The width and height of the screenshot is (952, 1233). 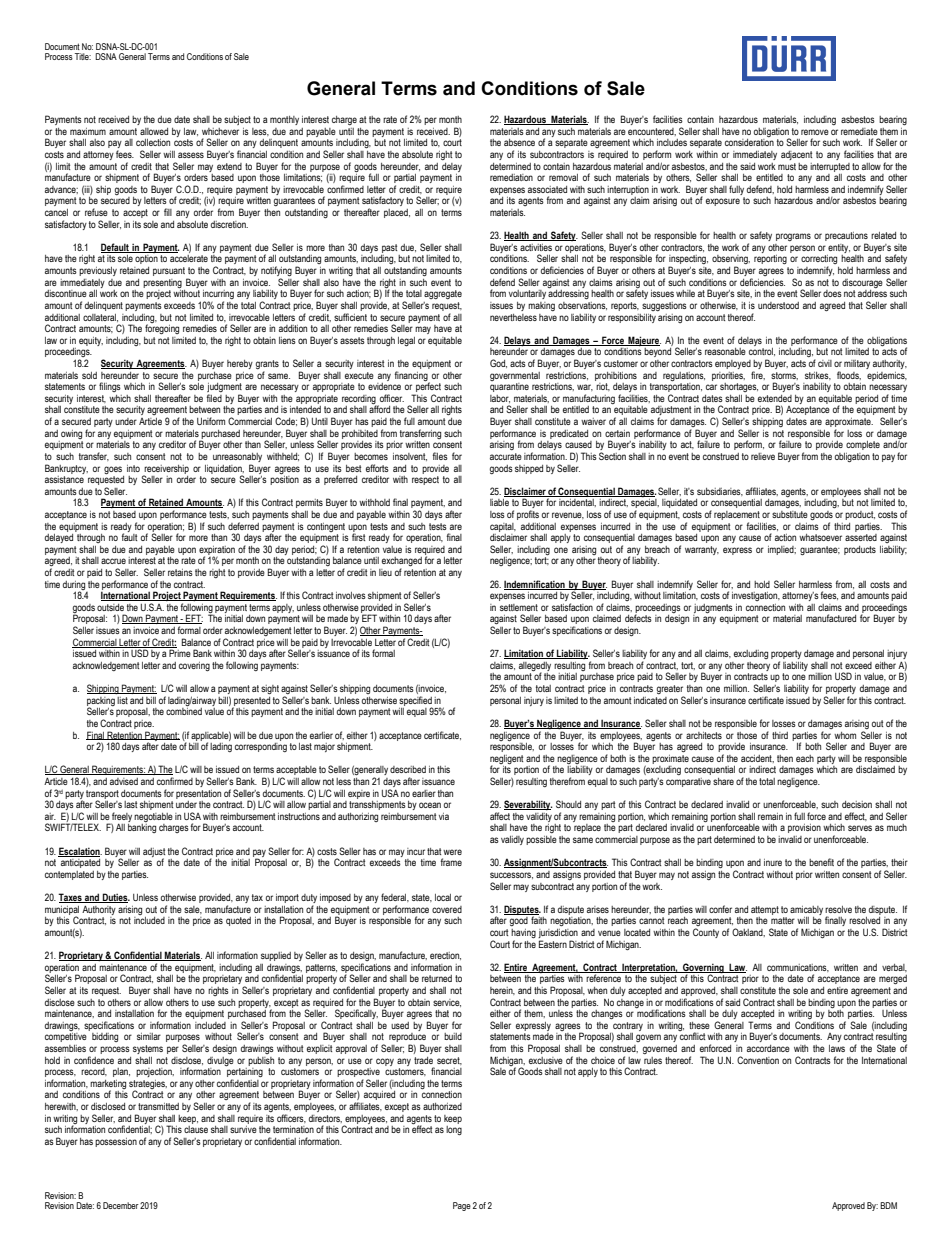 What do you see at coordinates (783, 920) in the screenshot?
I see `matter` at bounding box center [783, 920].
